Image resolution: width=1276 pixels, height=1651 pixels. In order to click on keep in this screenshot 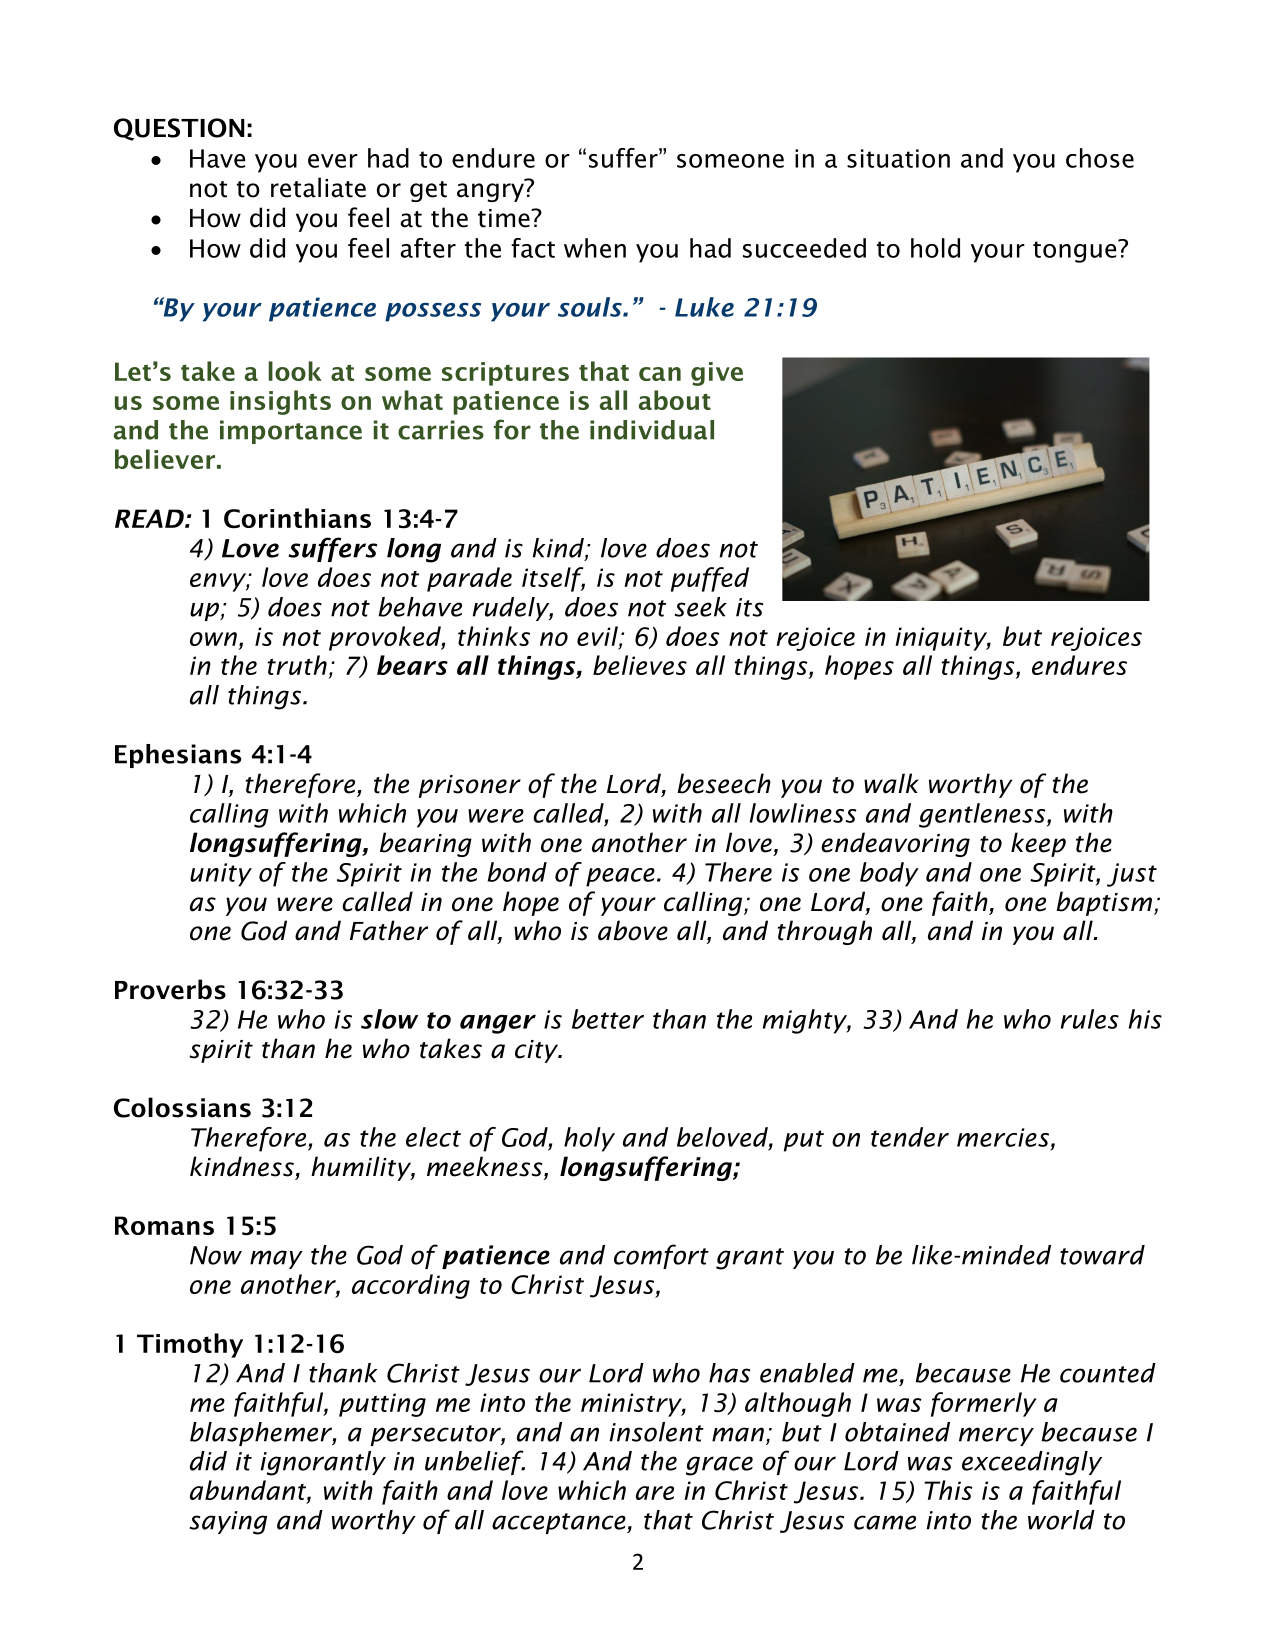, I will do `click(1038, 844)`.
